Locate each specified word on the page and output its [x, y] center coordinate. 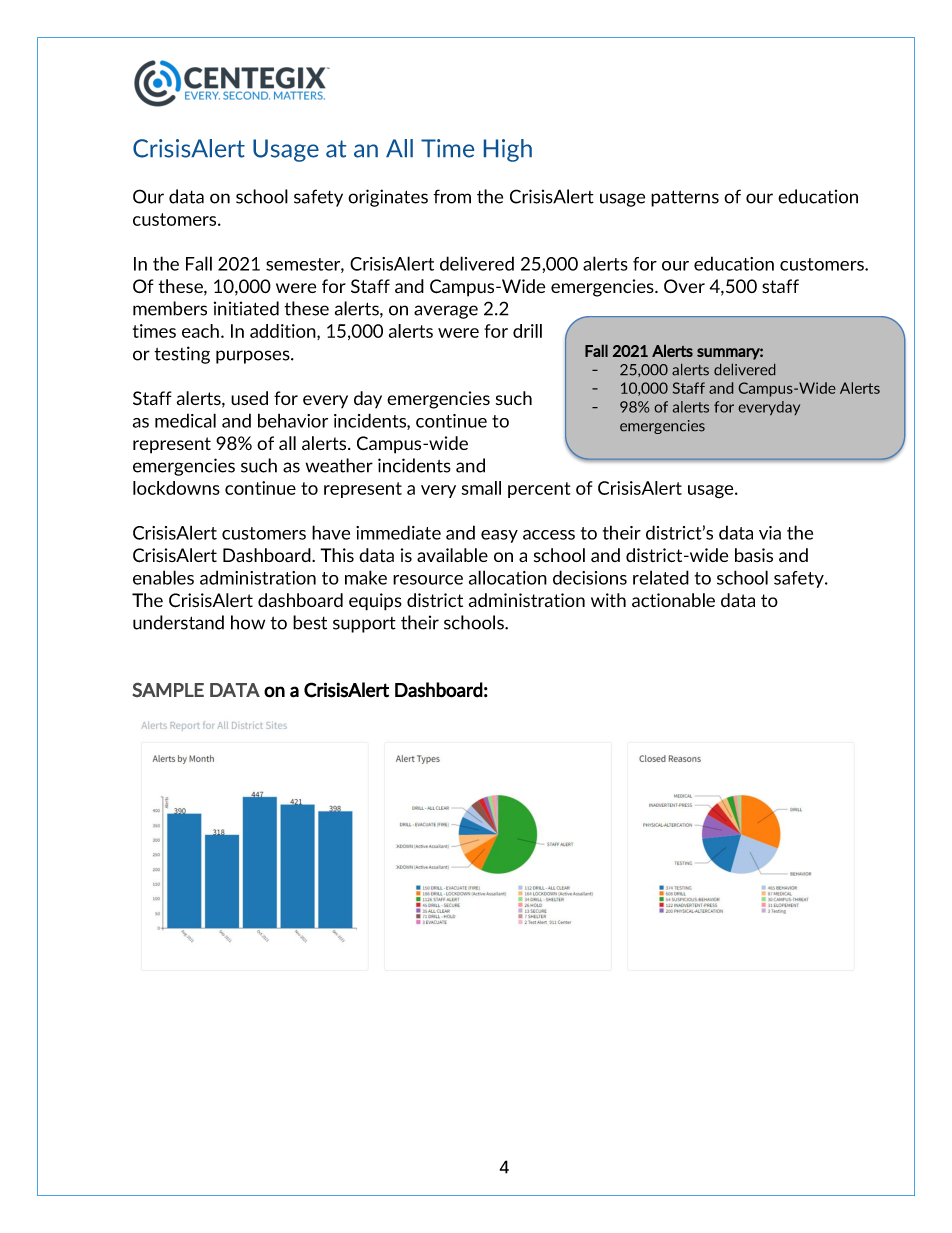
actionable [673, 600]
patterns [685, 198]
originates [388, 198]
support [364, 625]
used [249, 398]
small [481, 488]
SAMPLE [168, 690]
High [508, 150]
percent [539, 490]
